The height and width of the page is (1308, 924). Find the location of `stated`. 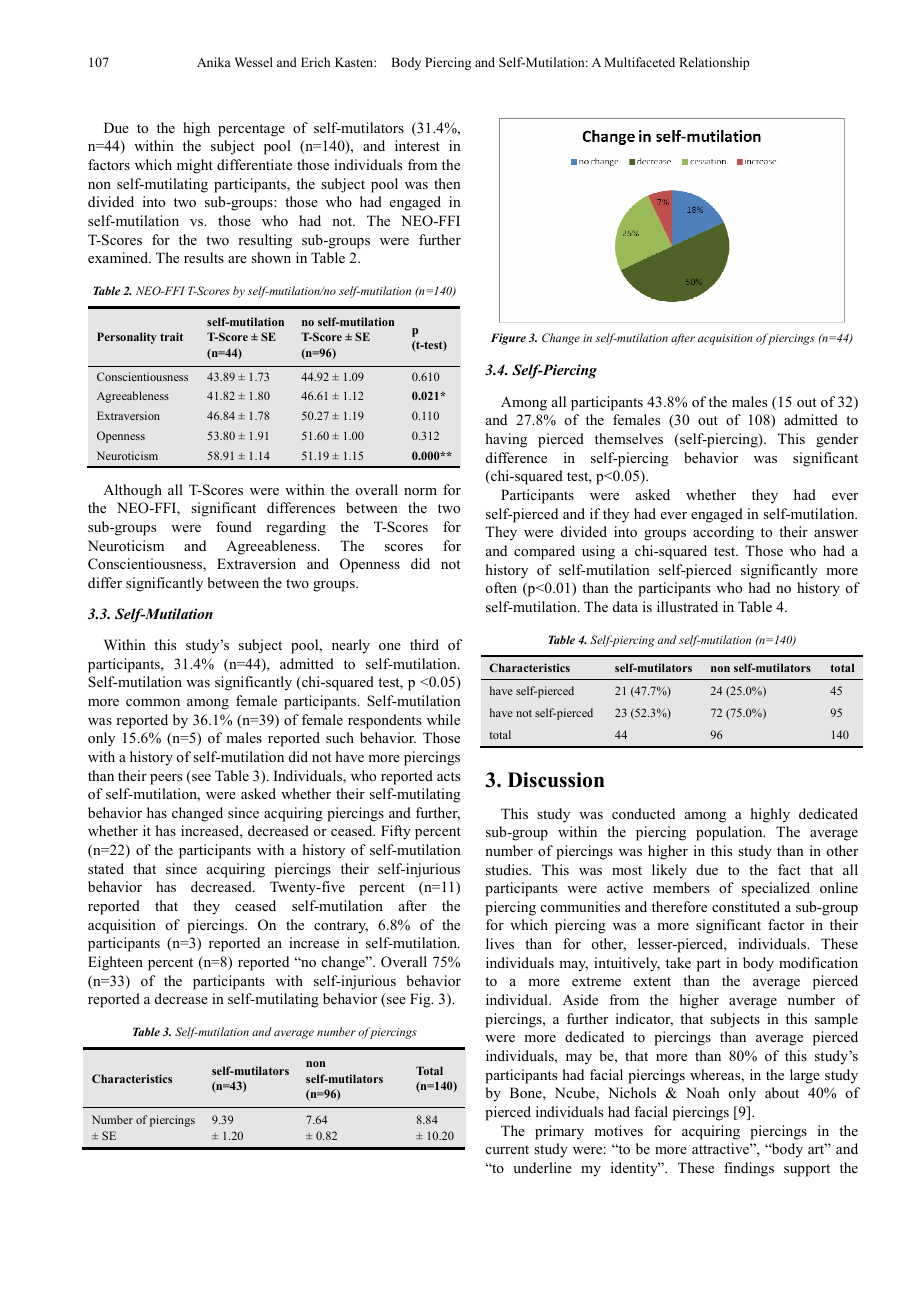

stated is located at coordinates (106, 868).
